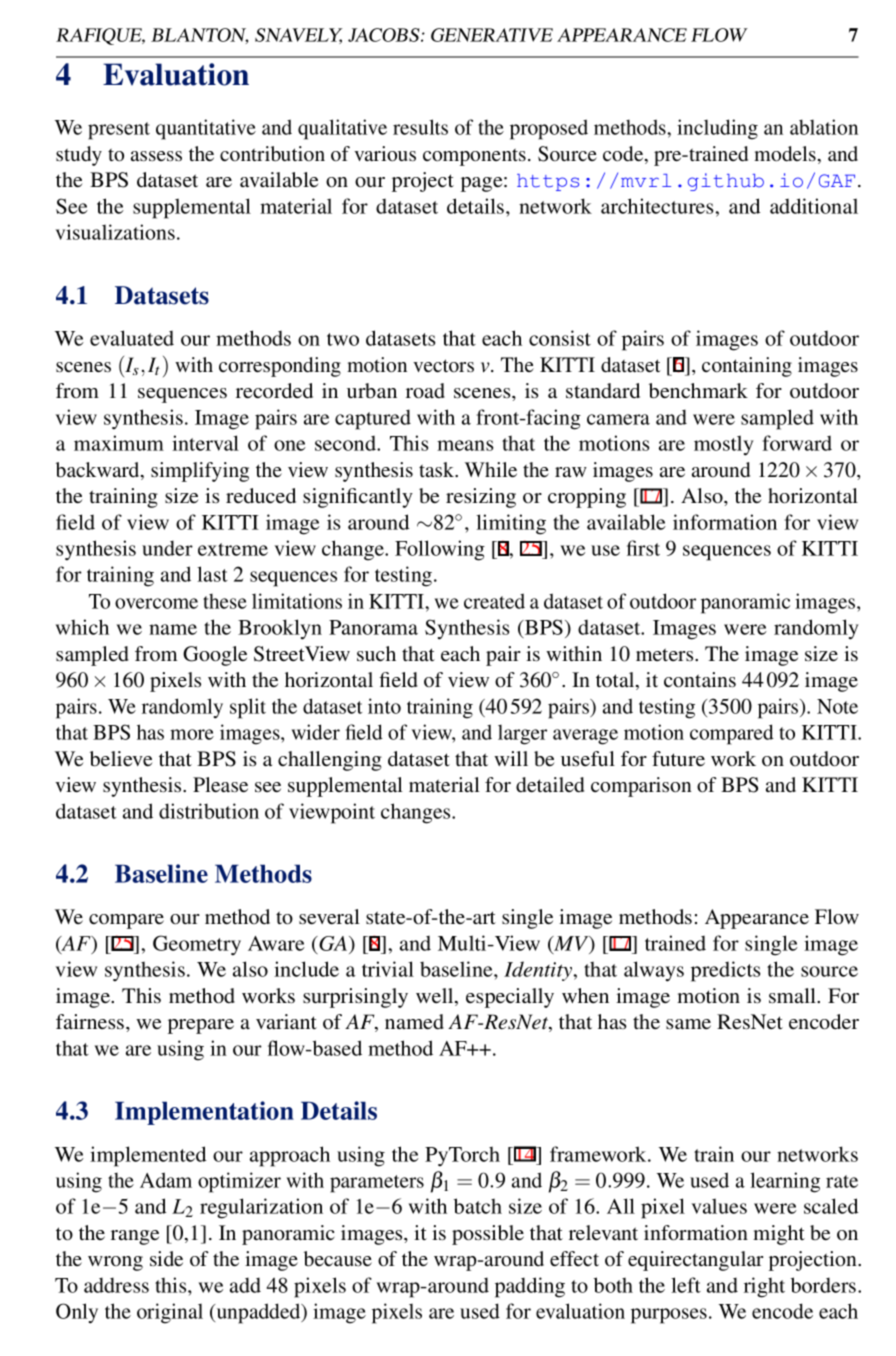  What do you see at coordinates (199, 36) in the screenshot?
I see `BLANTON` at bounding box center [199, 36].
